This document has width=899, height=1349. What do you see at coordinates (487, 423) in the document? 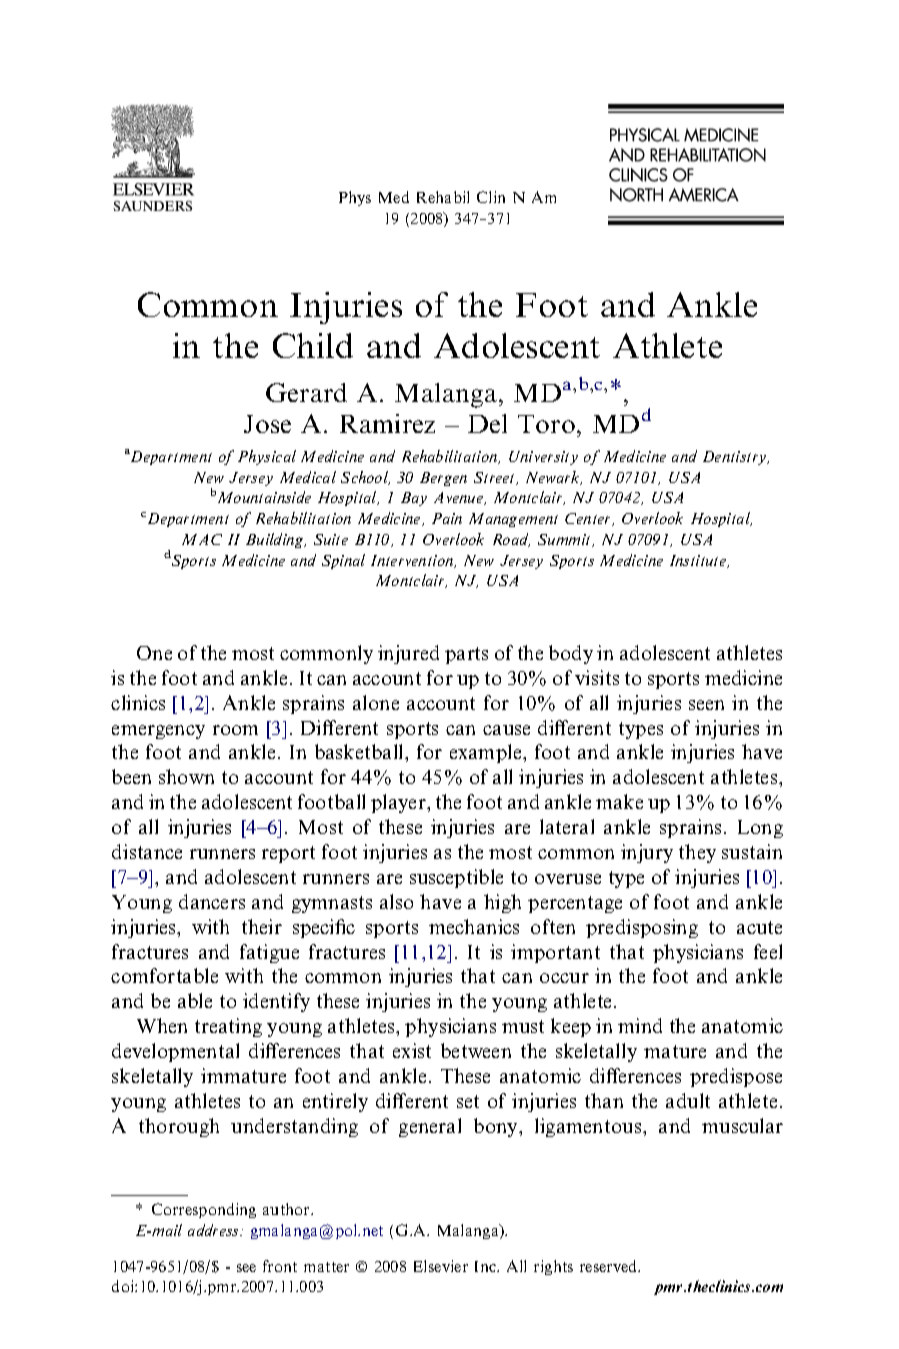
I see `Del` at bounding box center [487, 423].
